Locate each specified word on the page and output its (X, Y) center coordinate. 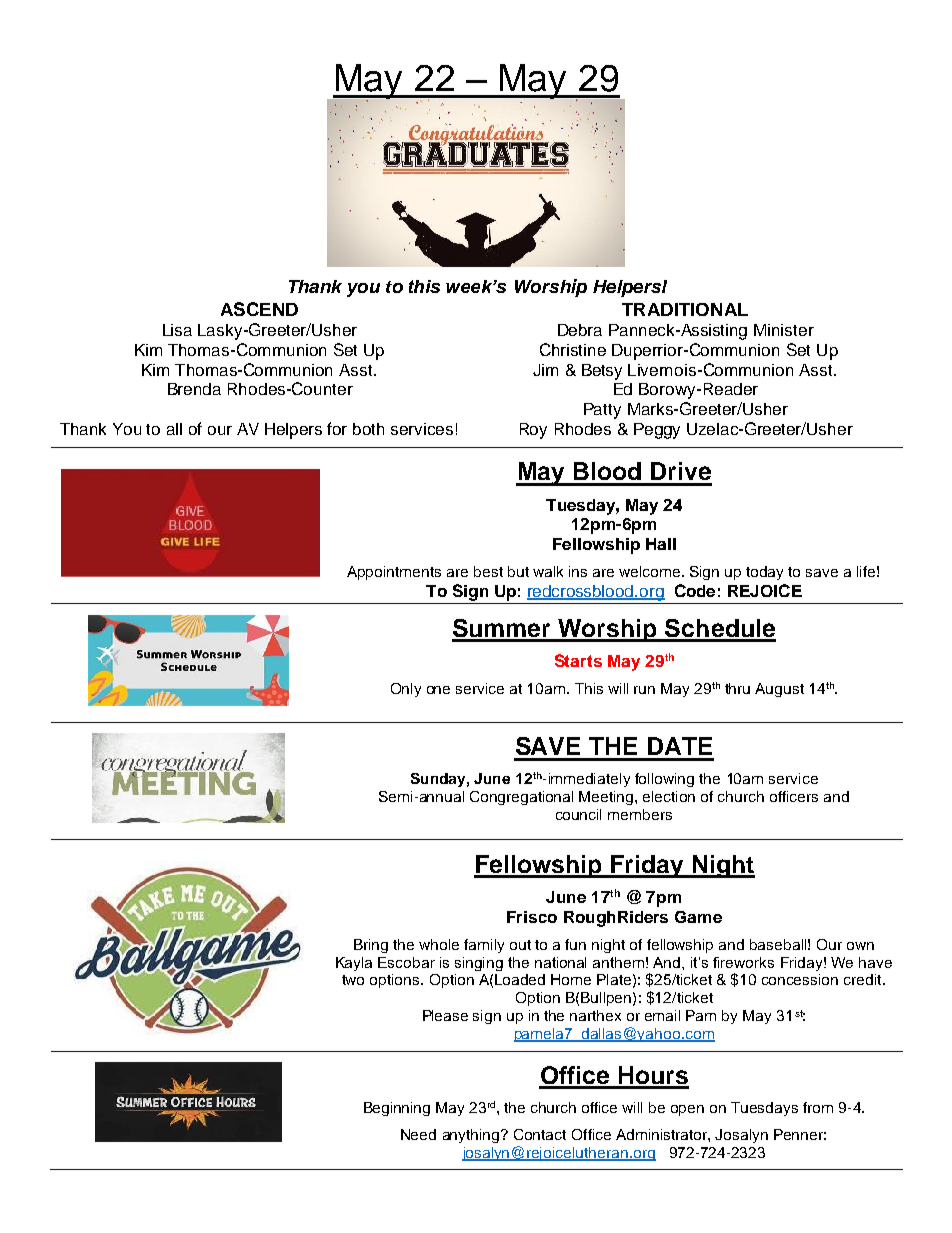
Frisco (532, 917)
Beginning (397, 1109)
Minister (784, 330)
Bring (371, 946)
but (518, 571)
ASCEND (259, 309)
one (438, 690)
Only (406, 690)
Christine (573, 349)
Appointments (394, 573)
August (779, 690)
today (764, 573)
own (860, 946)
